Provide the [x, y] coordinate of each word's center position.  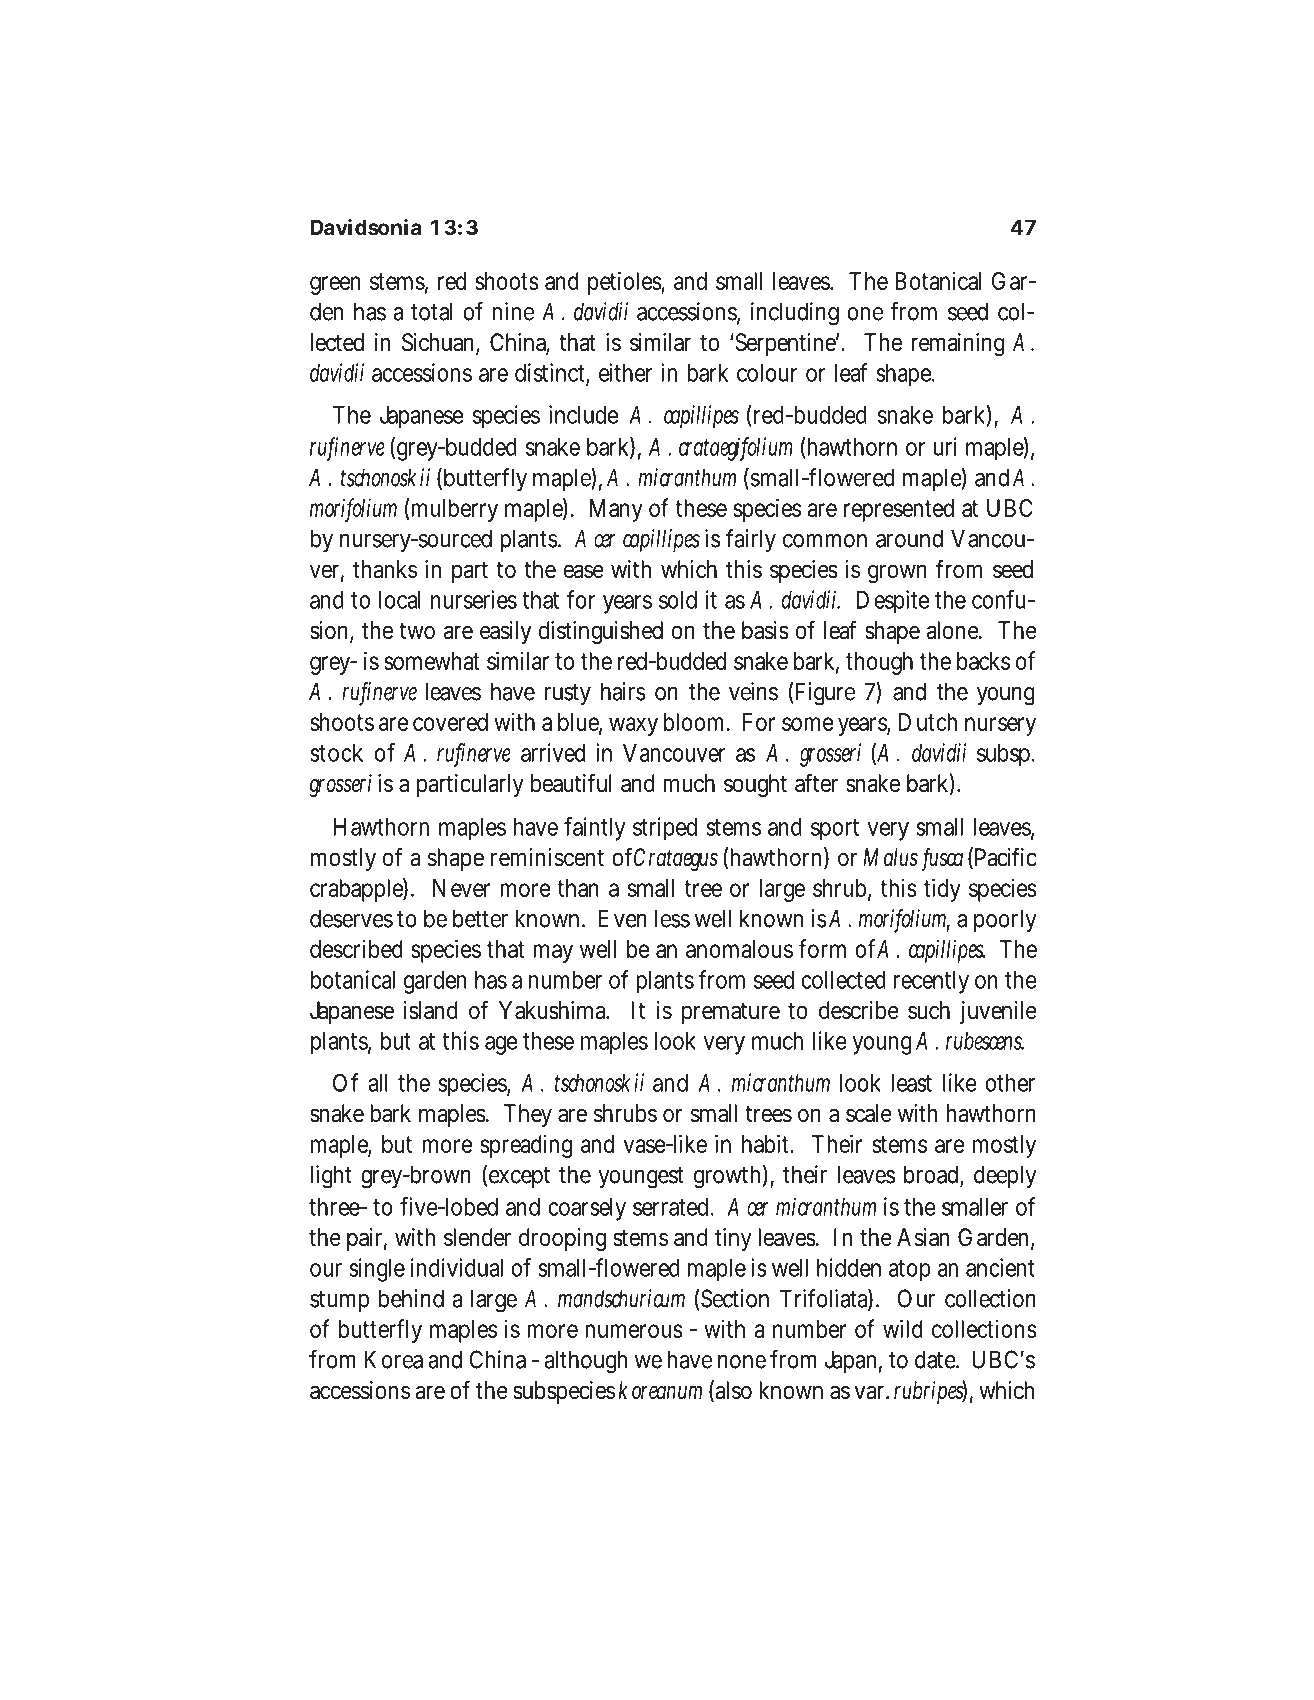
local [400, 600]
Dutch [927, 722]
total [432, 311]
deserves [351, 918]
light [331, 1177]
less [672, 918]
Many [616, 510]
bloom [697, 722]
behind [411, 1298]
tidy [942, 890]
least [912, 1083]
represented [899, 510]
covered [450, 722]
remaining [958, 344]
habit [767, 1143]
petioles [626, 283]
